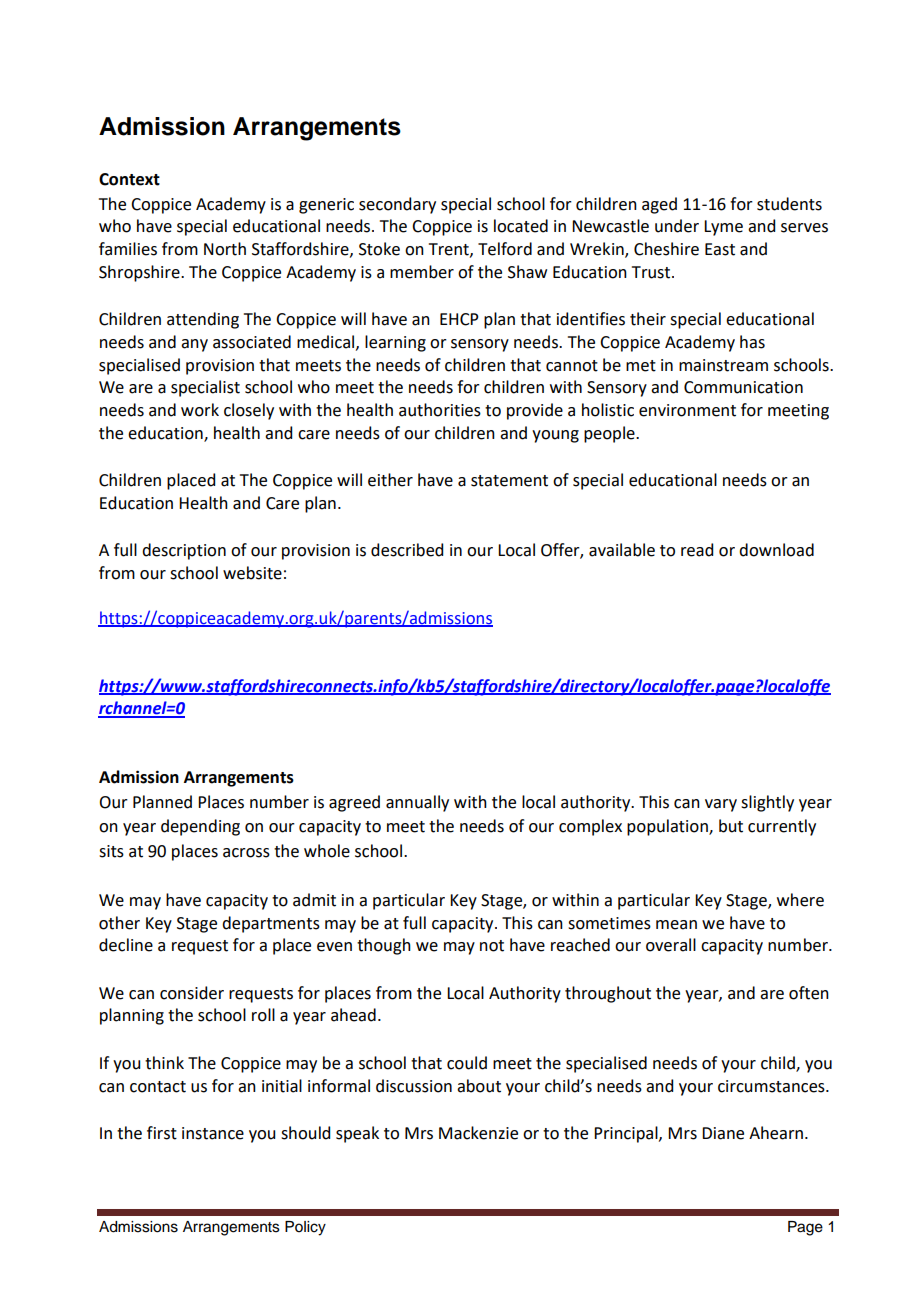 This screenshot has width=924, height=1308. I want to click on instance, so click(213, 1133).
